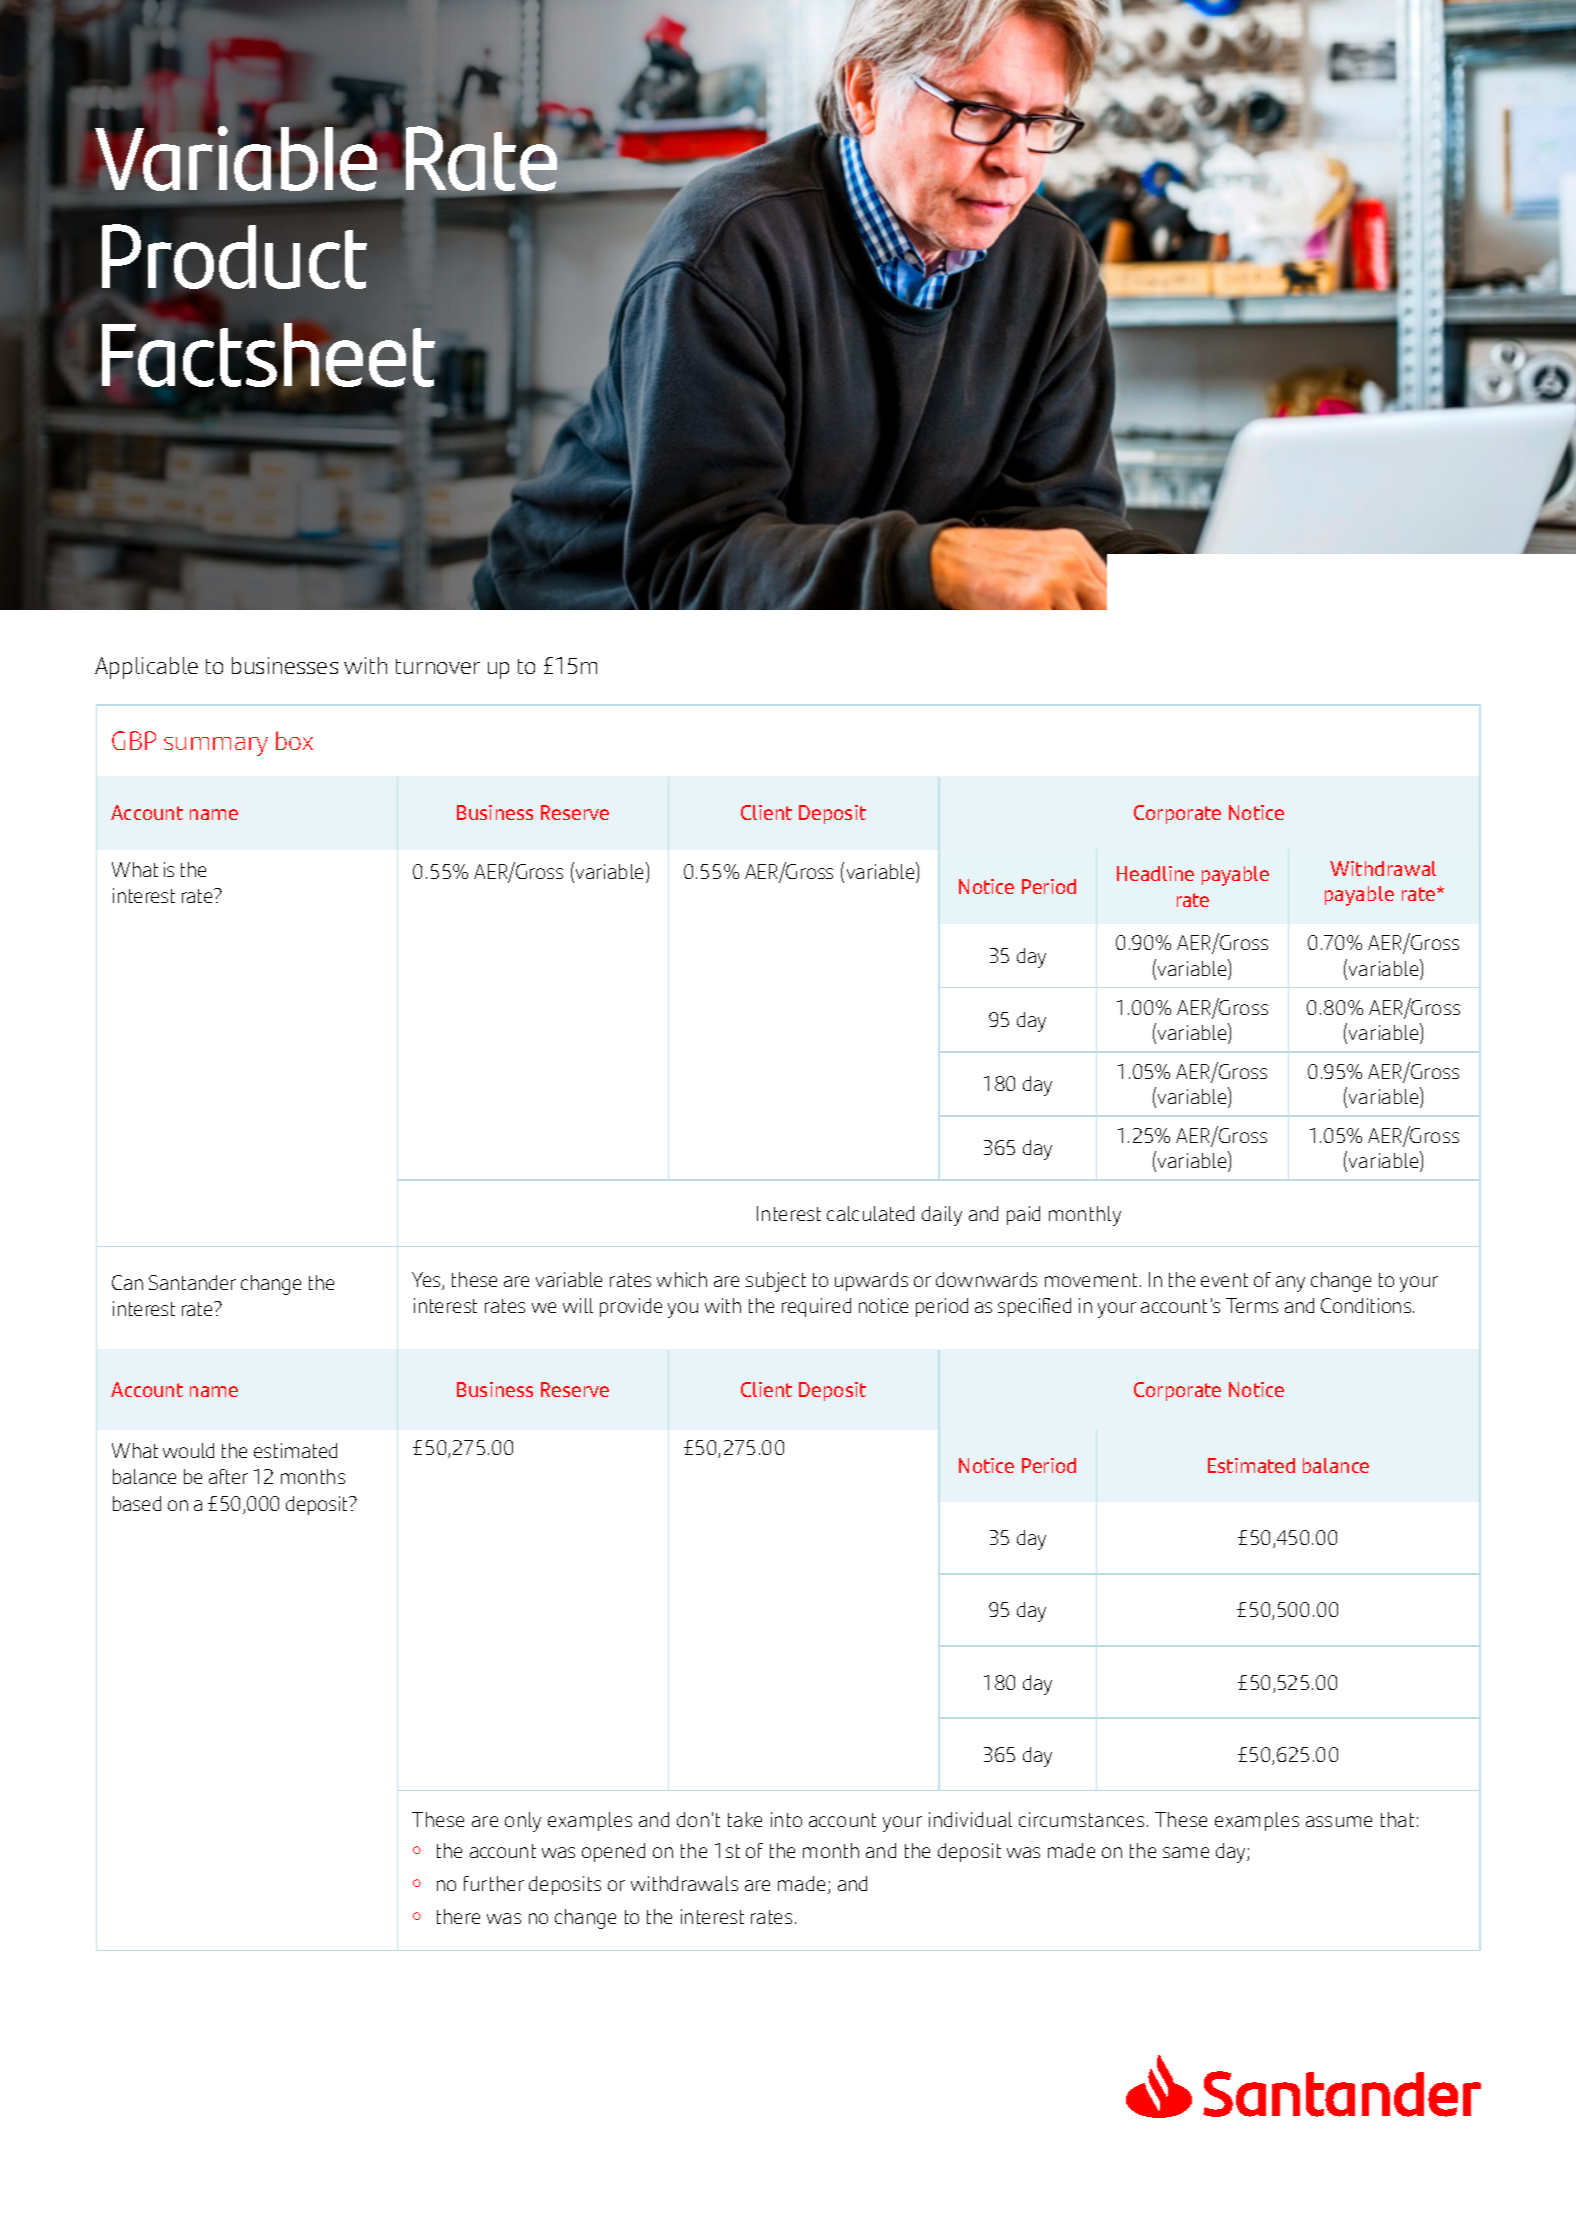 The width and height of the page is (1576, 2229). What do you see at coordinates (1155, 873) in the page?
I see `Headline` at bounding box center [1155, 873].
